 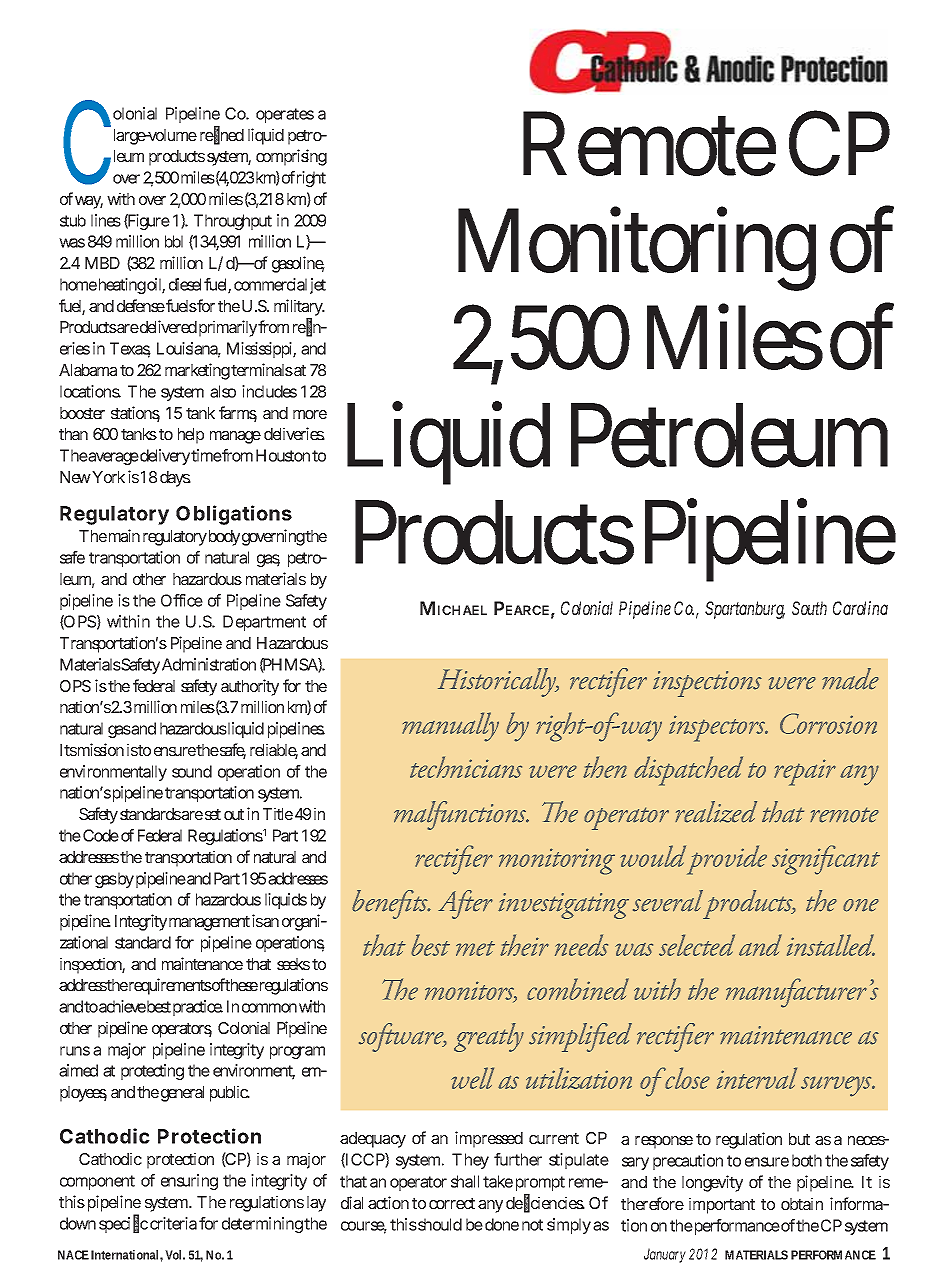 What do you see at coordinates (498, 682) in the document?
I see `Historically` at bounding box center [498, 682].
